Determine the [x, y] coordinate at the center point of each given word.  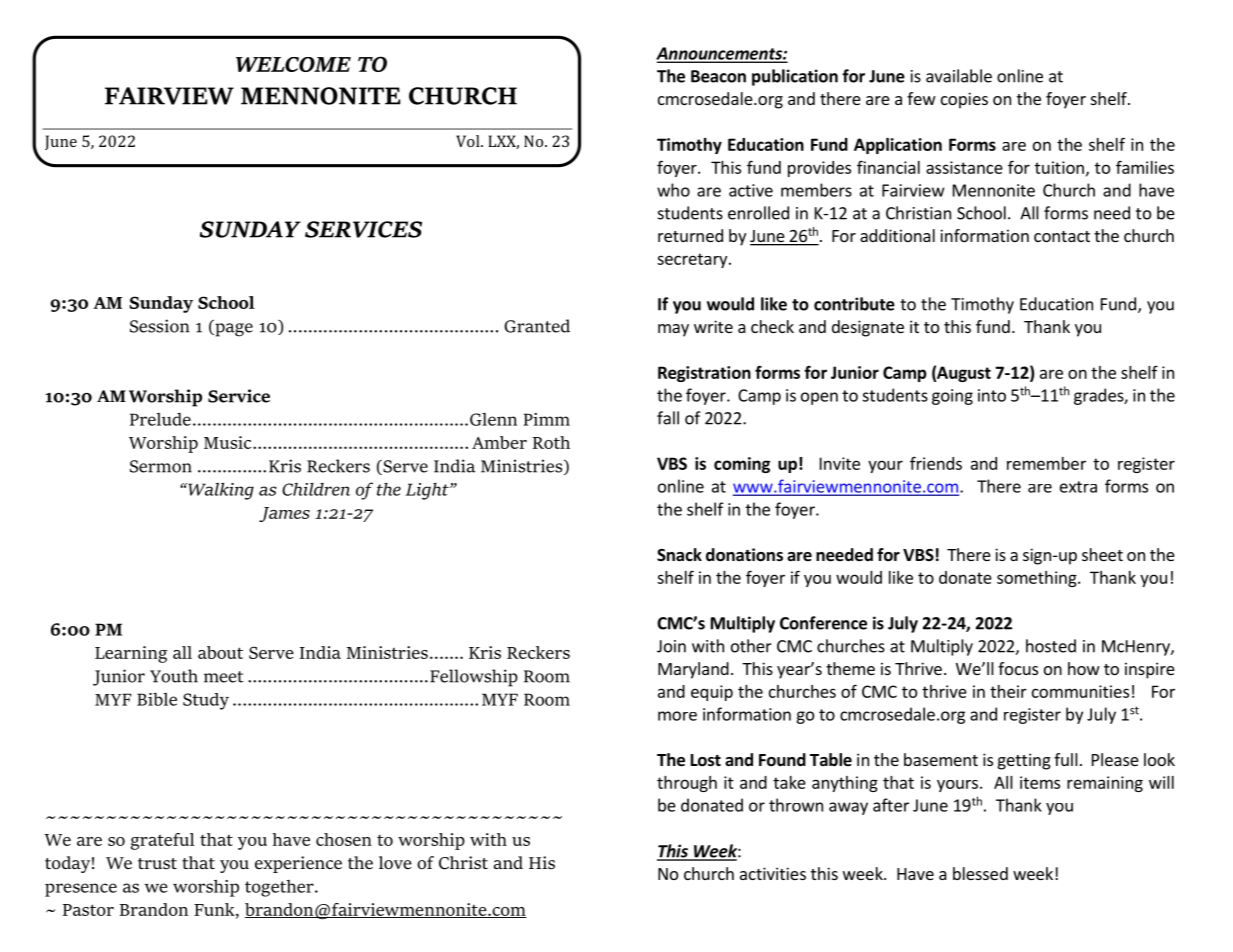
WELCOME [293, 64]
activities [773, 873]
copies [964, 100]
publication [795, 77]
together [280, 888]
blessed [980, 873]
